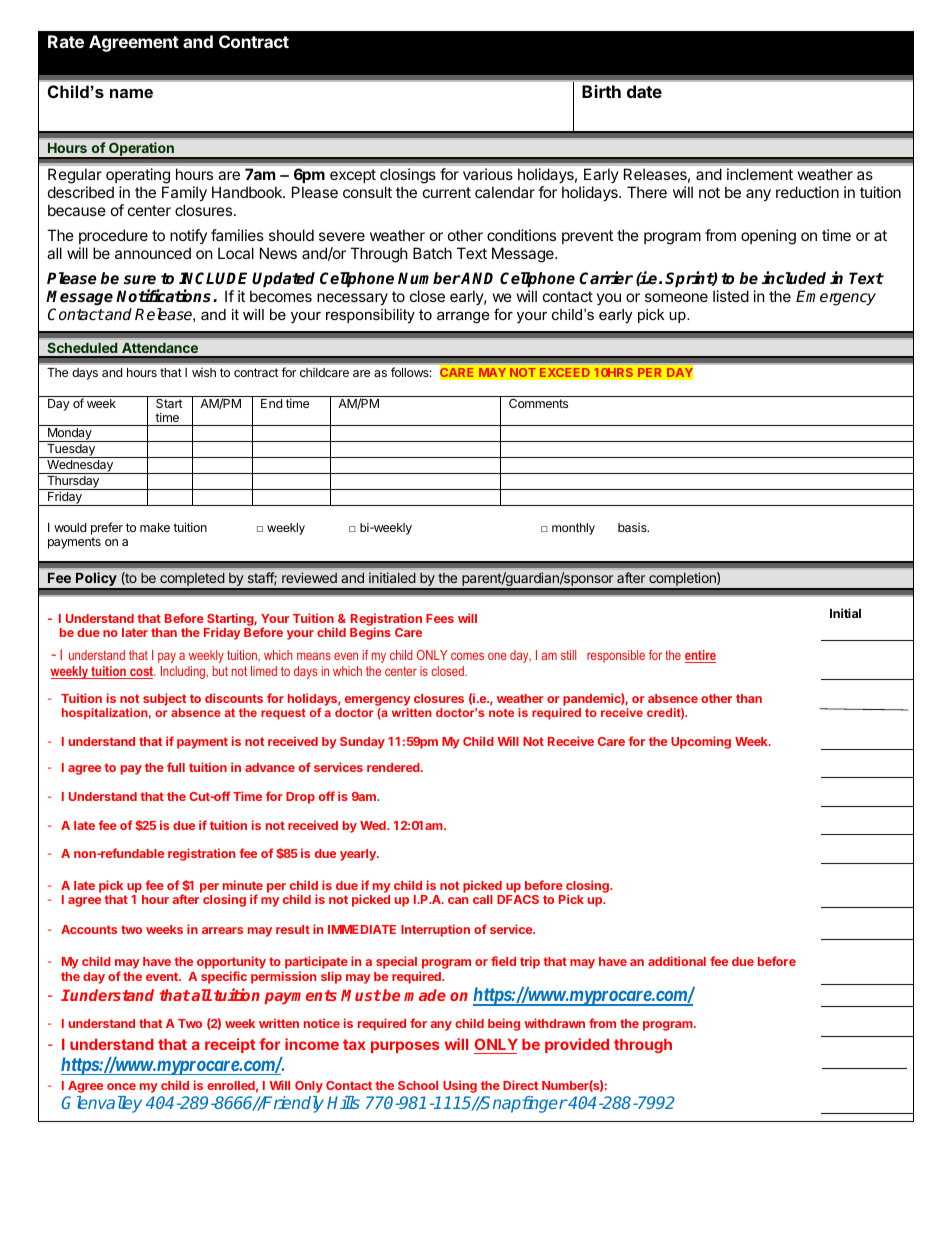 Image resolution: width=952 pixels, height=1233 pixels. What do you see at coordinates (155, 527) in the page?
I see `make` at bounding box center [155, 527].
